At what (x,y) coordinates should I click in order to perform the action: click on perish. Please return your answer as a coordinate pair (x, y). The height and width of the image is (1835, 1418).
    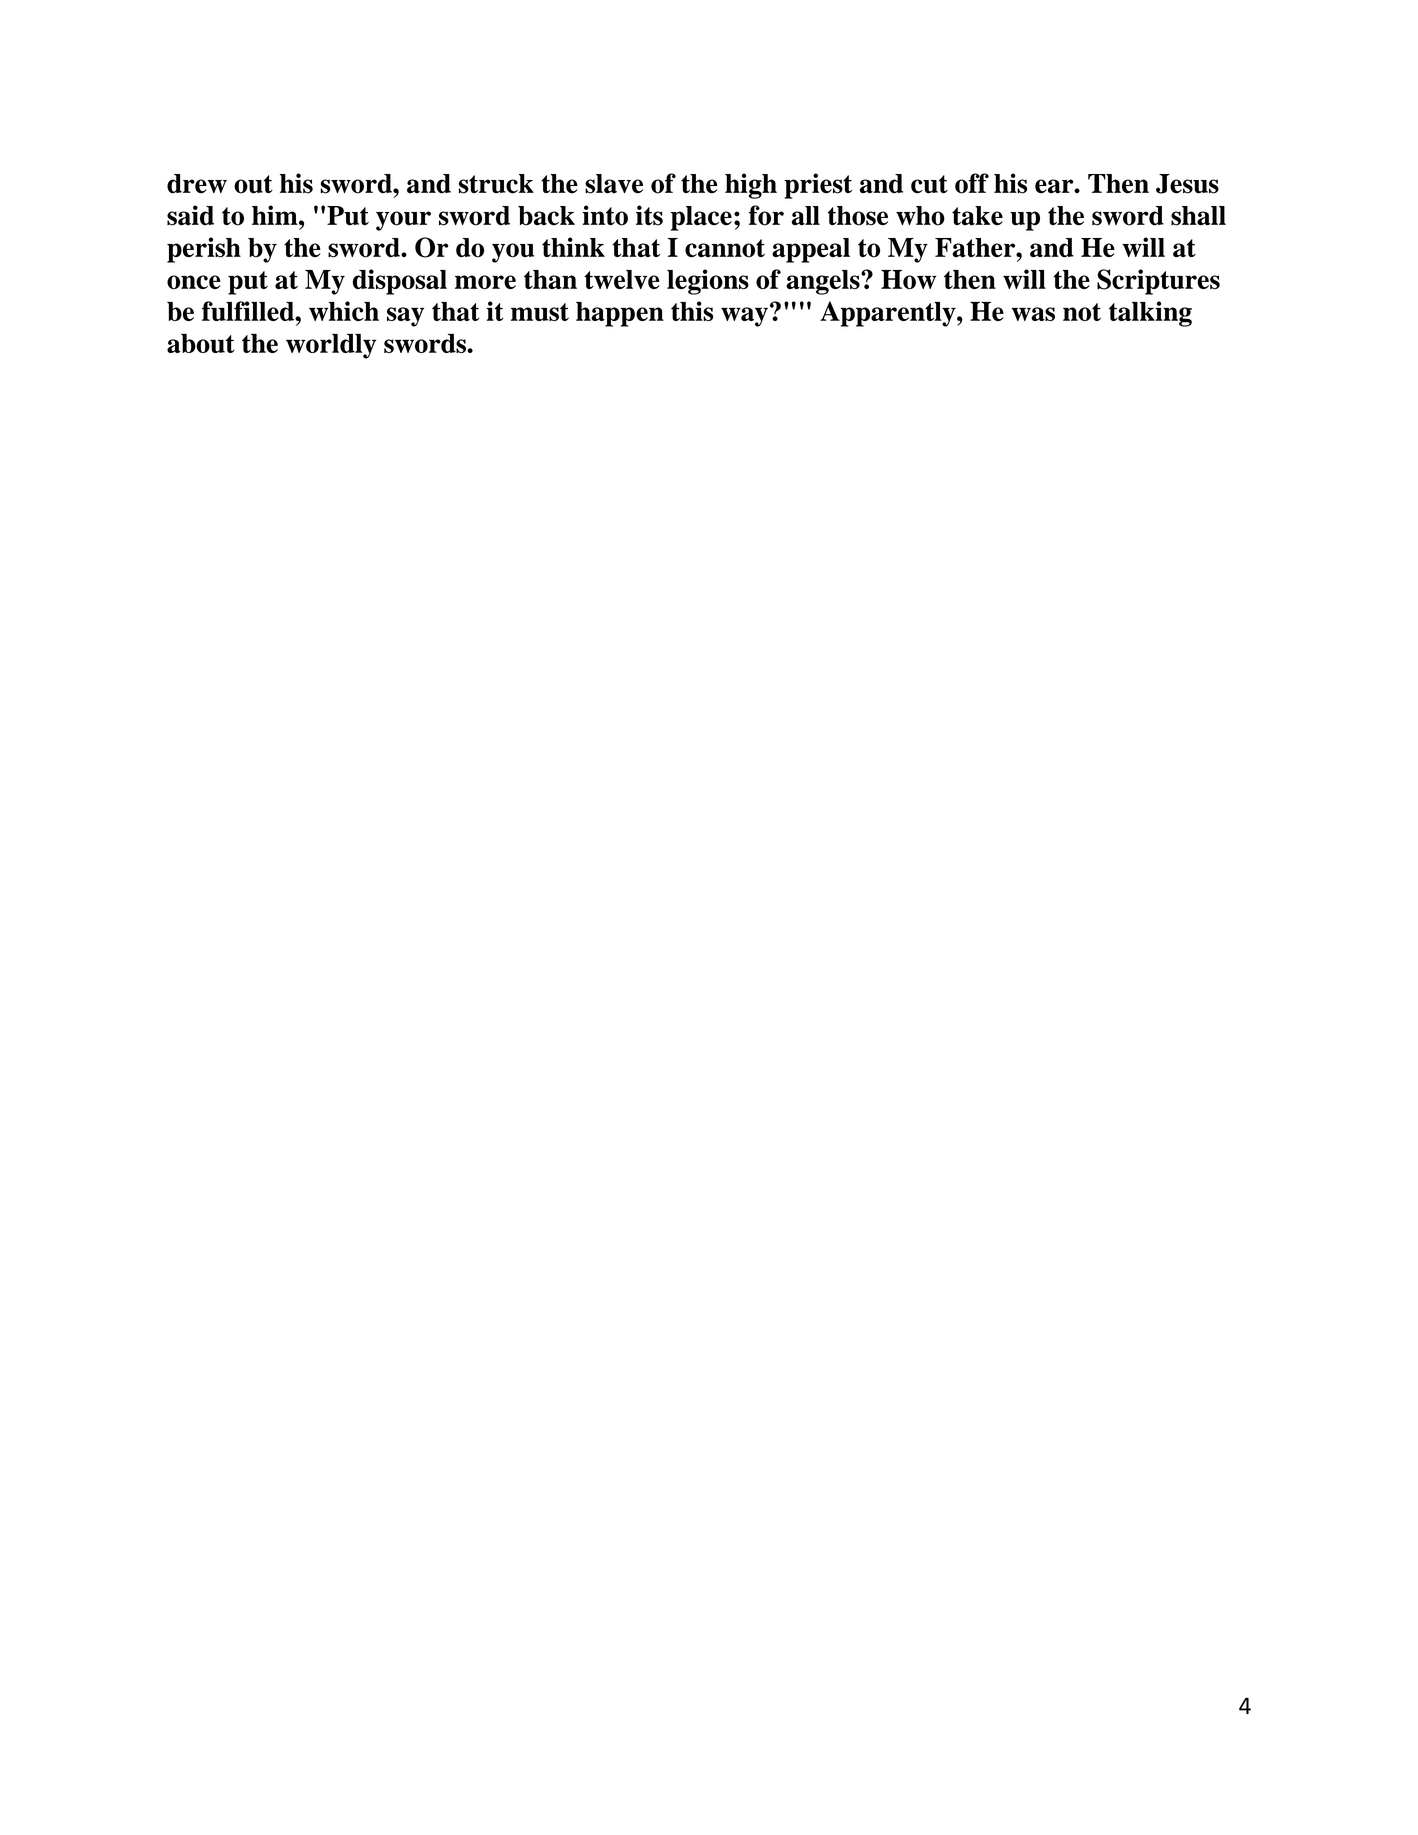
    Looking at the image, I should click on (204, 250).
